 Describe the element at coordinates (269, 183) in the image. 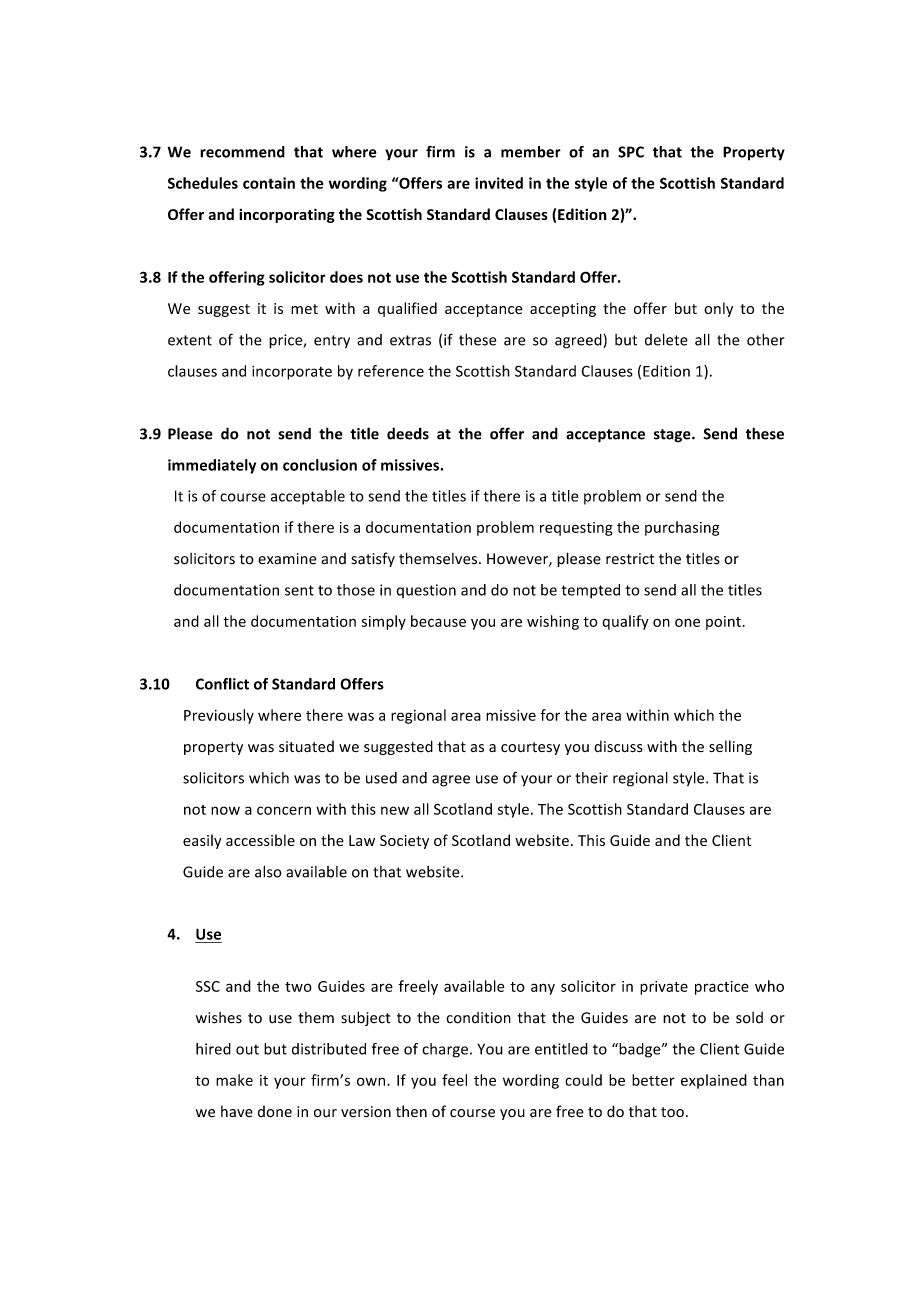

I see `contain` at that location.
